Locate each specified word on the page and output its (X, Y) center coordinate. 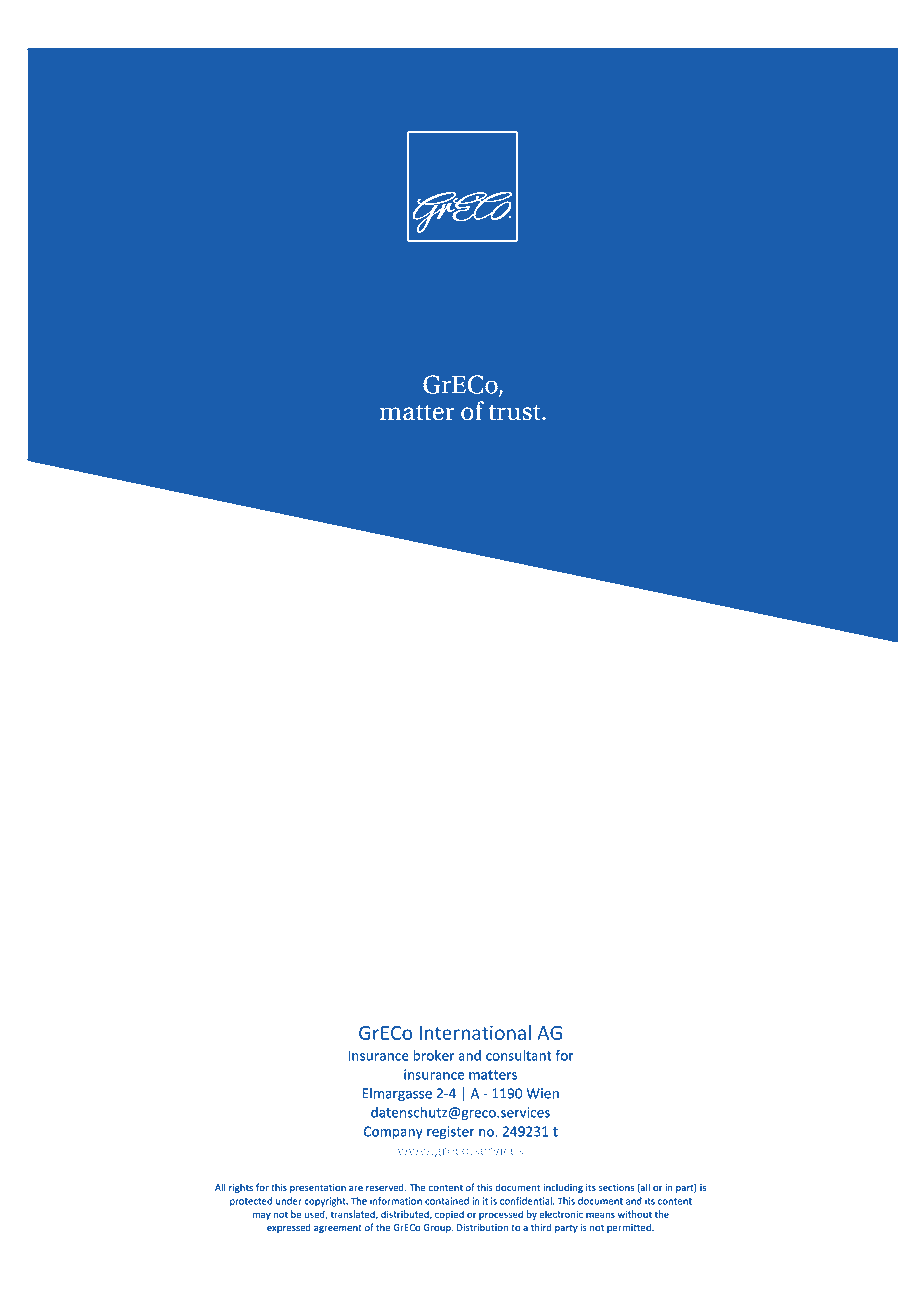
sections (616, 1187)
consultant (519, 1055)
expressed (289, 1228)
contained (447, 1201)
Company (393, 1132)
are (356, 1188)
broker (433, 1055)
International (475, 1032)
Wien (543, 1093)
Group (438, 1228)
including (563, 1188)
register (451, 1133)
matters (493, 1075)
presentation (318, 1188)
